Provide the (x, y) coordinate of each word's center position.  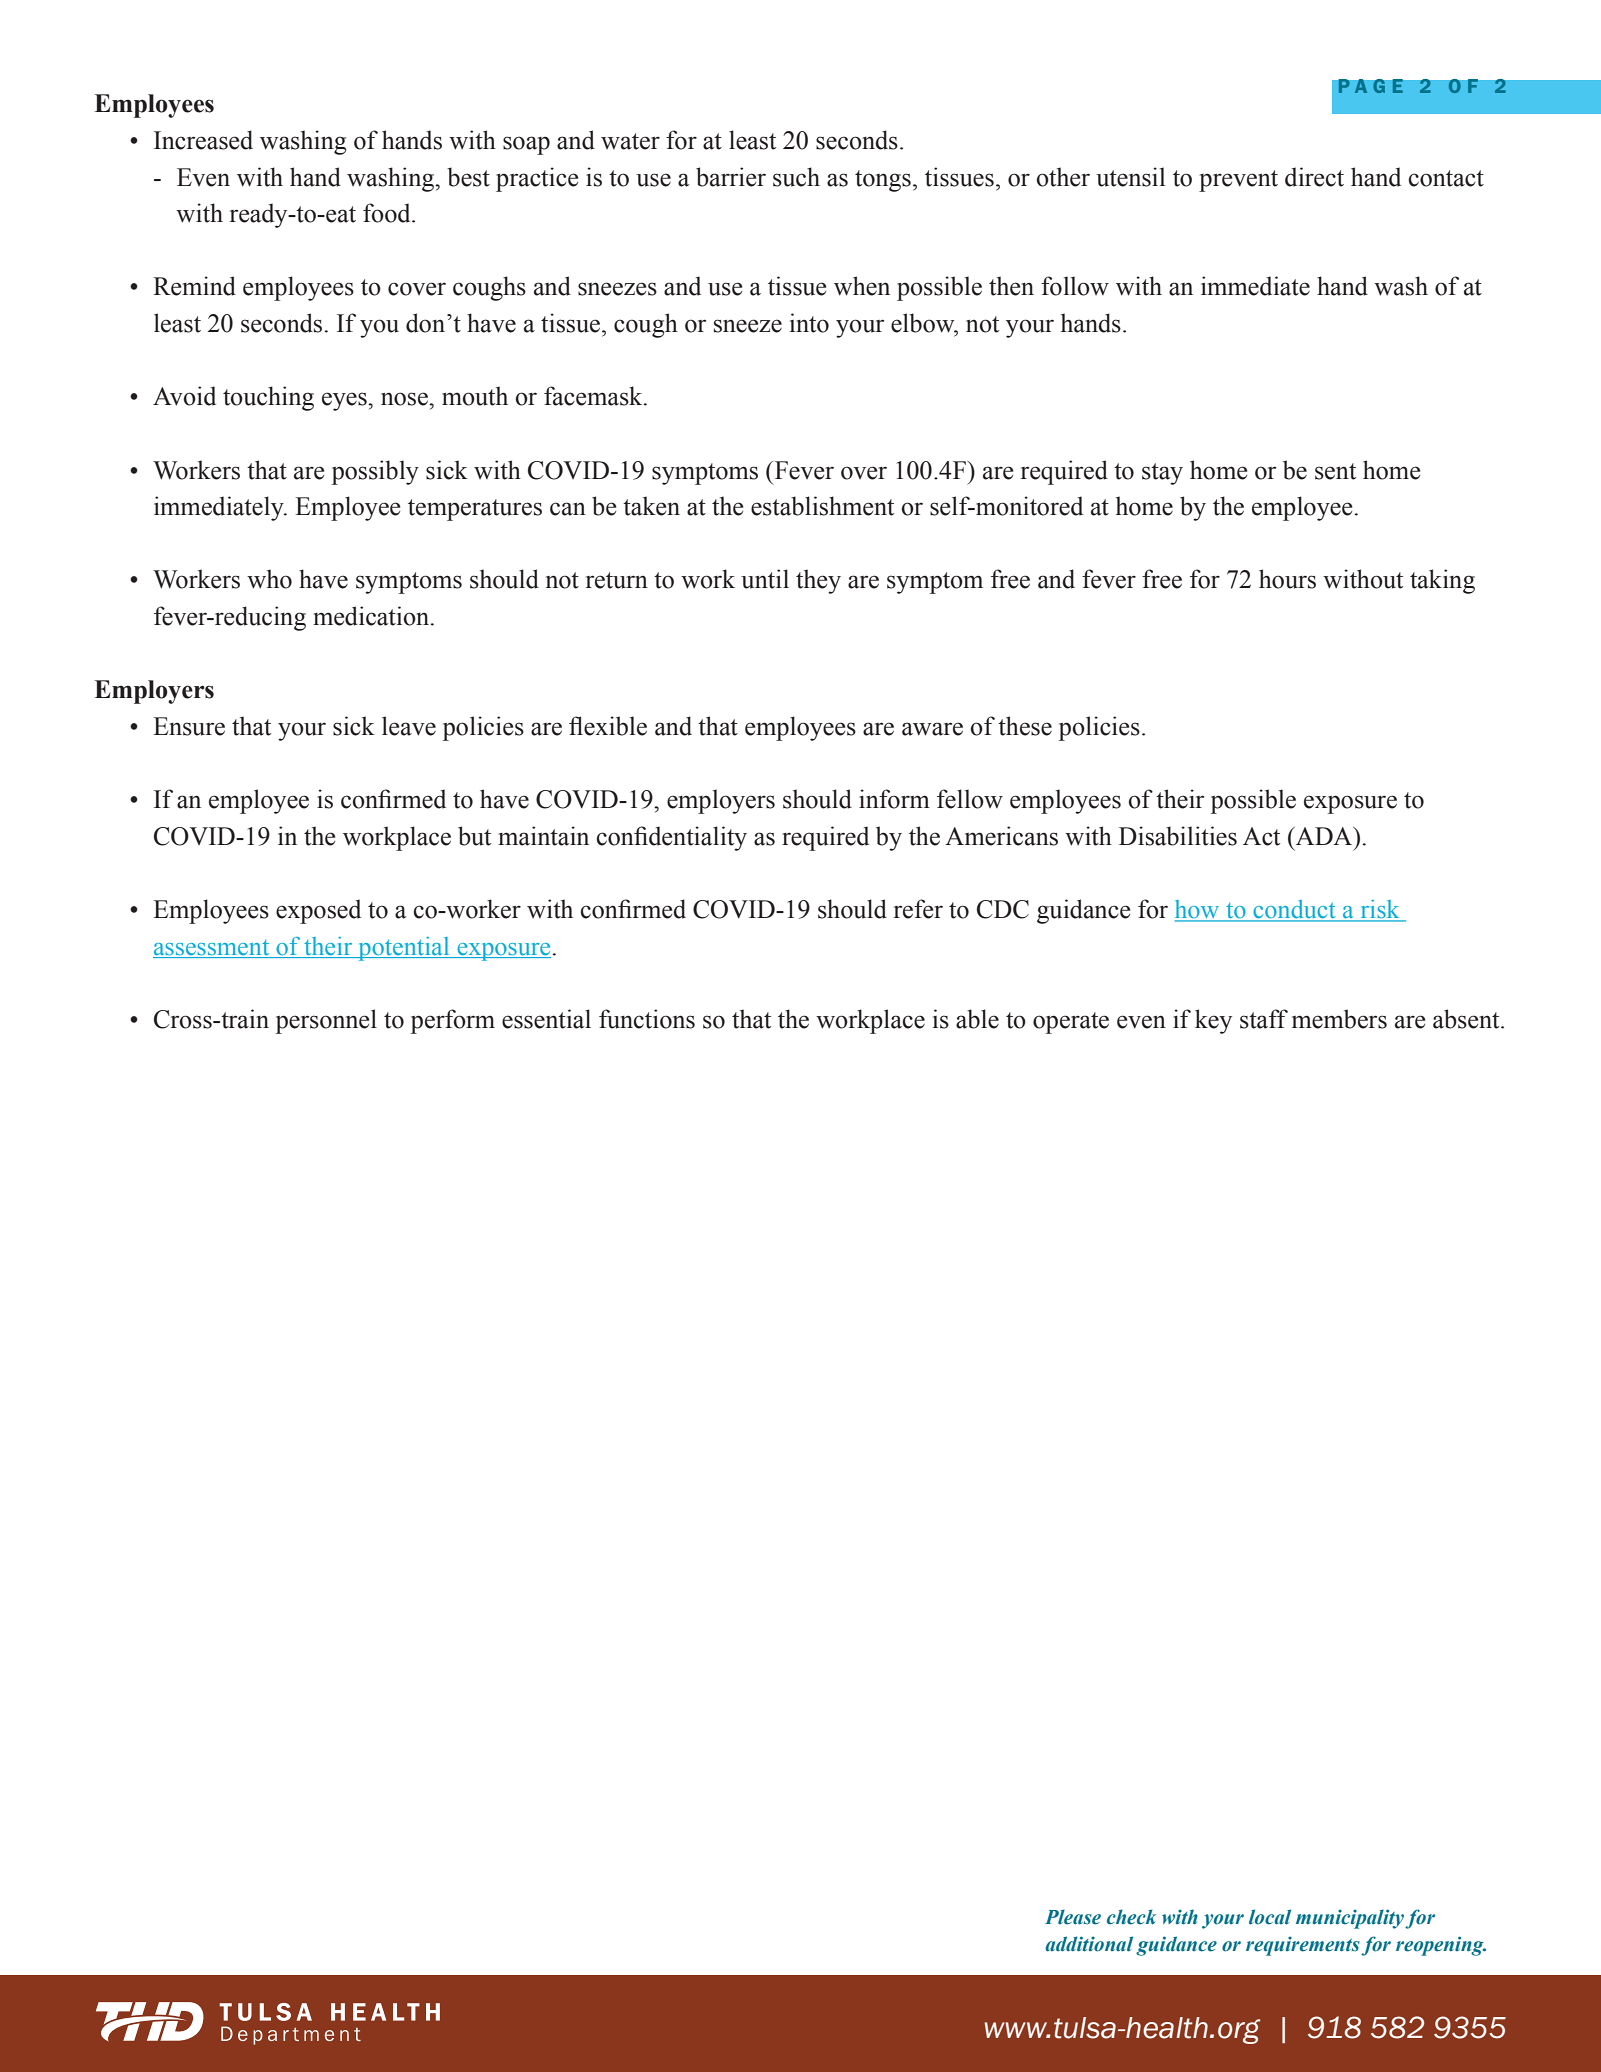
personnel (326, 1021)
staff (1264, 1019)
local (1270, 1917)
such (796, 177)
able (977, 1019)
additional (1089, 1944)
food (388, 213)
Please (1073, 1917)
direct (1314, 177)
